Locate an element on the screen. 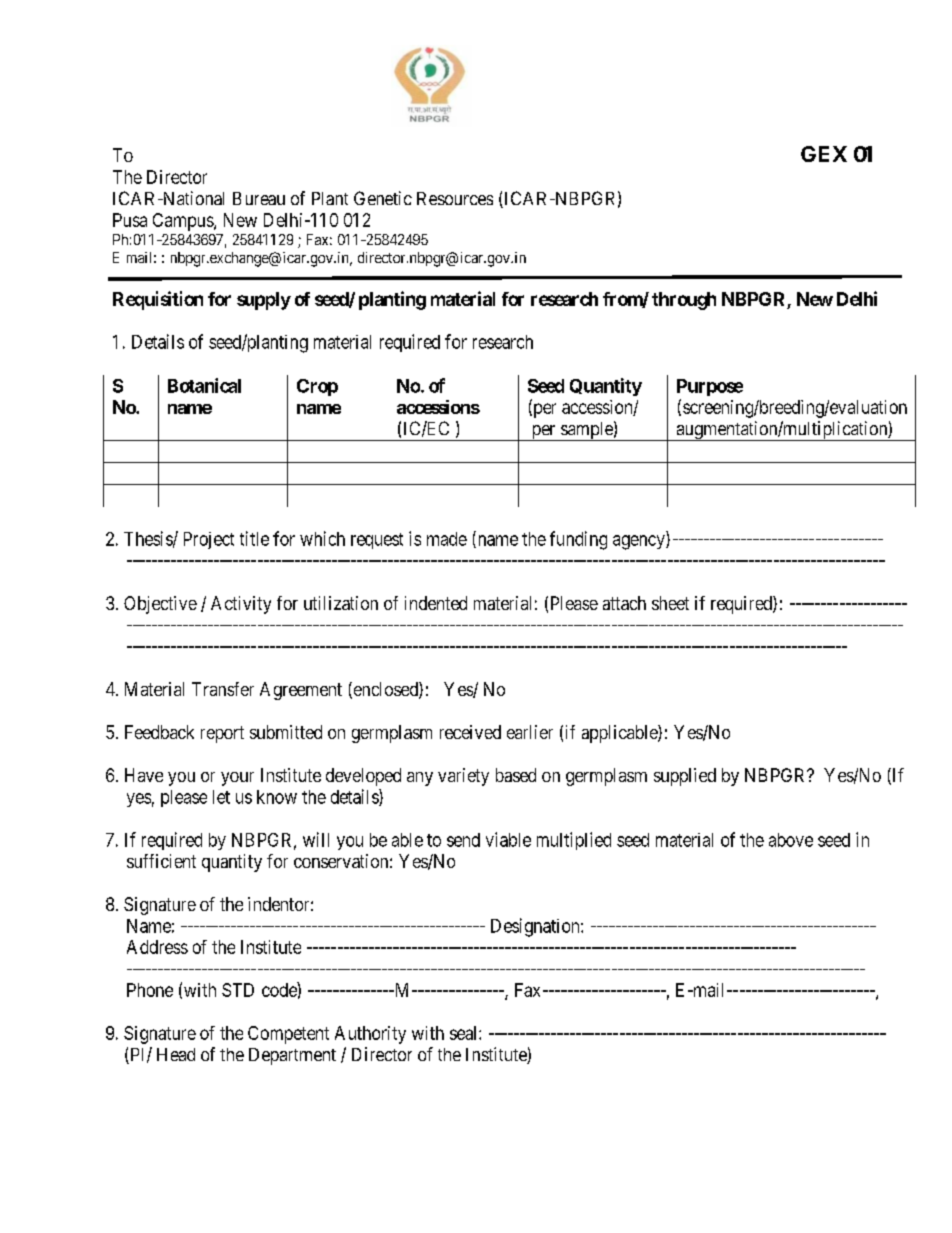 Image resolution: width=952 pixels, height=1233 pixels. seal is located at coordinates (465, 1033).
